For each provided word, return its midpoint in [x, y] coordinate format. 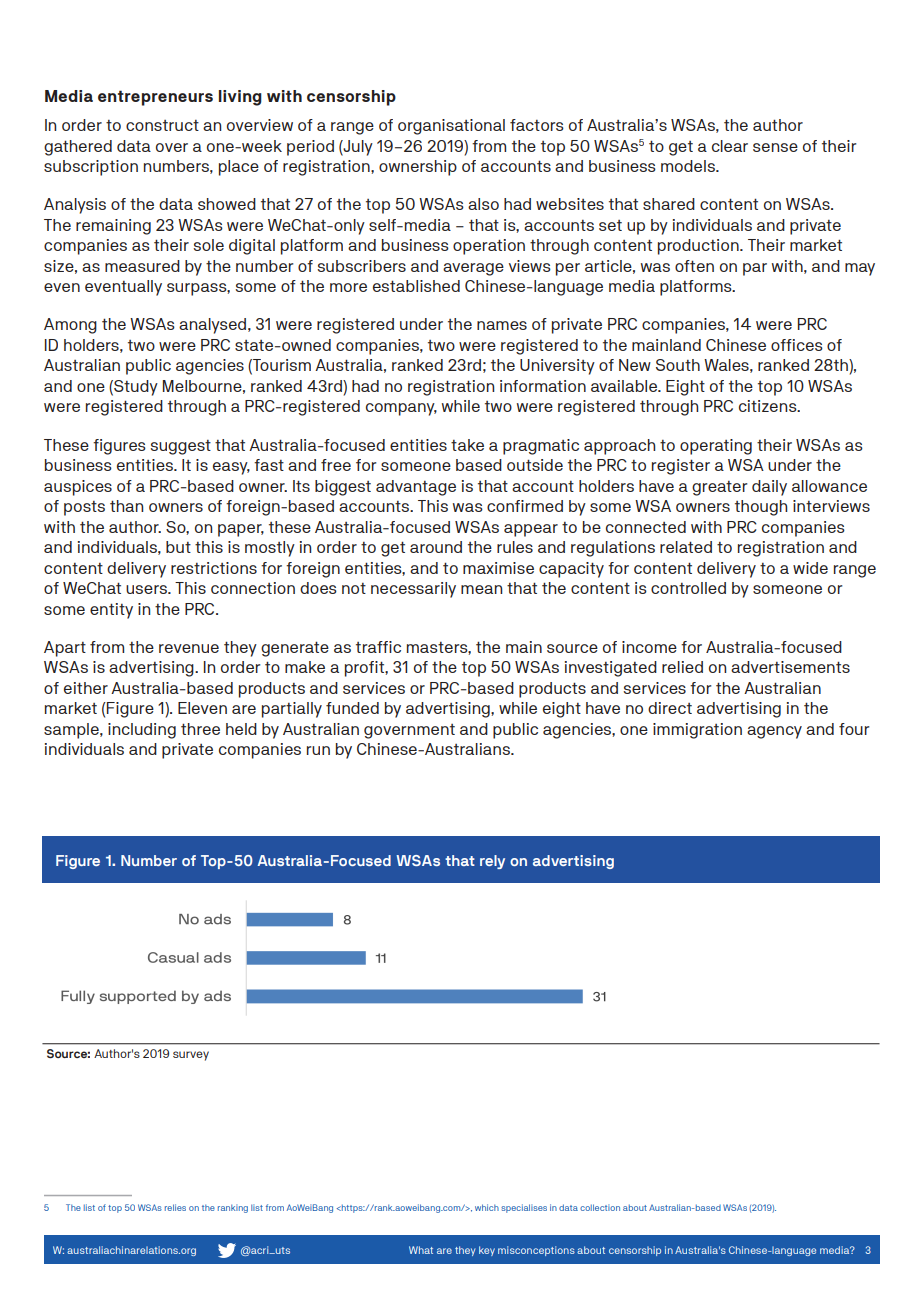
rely [492, 862]
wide [810, 568]
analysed [214, 326]
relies [175, 1207]
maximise [498, 568]
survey [191, 1056]
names [502, 325]
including [142, 731]
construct [162, 125]
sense [775, 147]
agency [774, 732]
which [487, 1207]
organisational [451, 127]
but [178, 547]
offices [797, 345]
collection [600, 1207]
